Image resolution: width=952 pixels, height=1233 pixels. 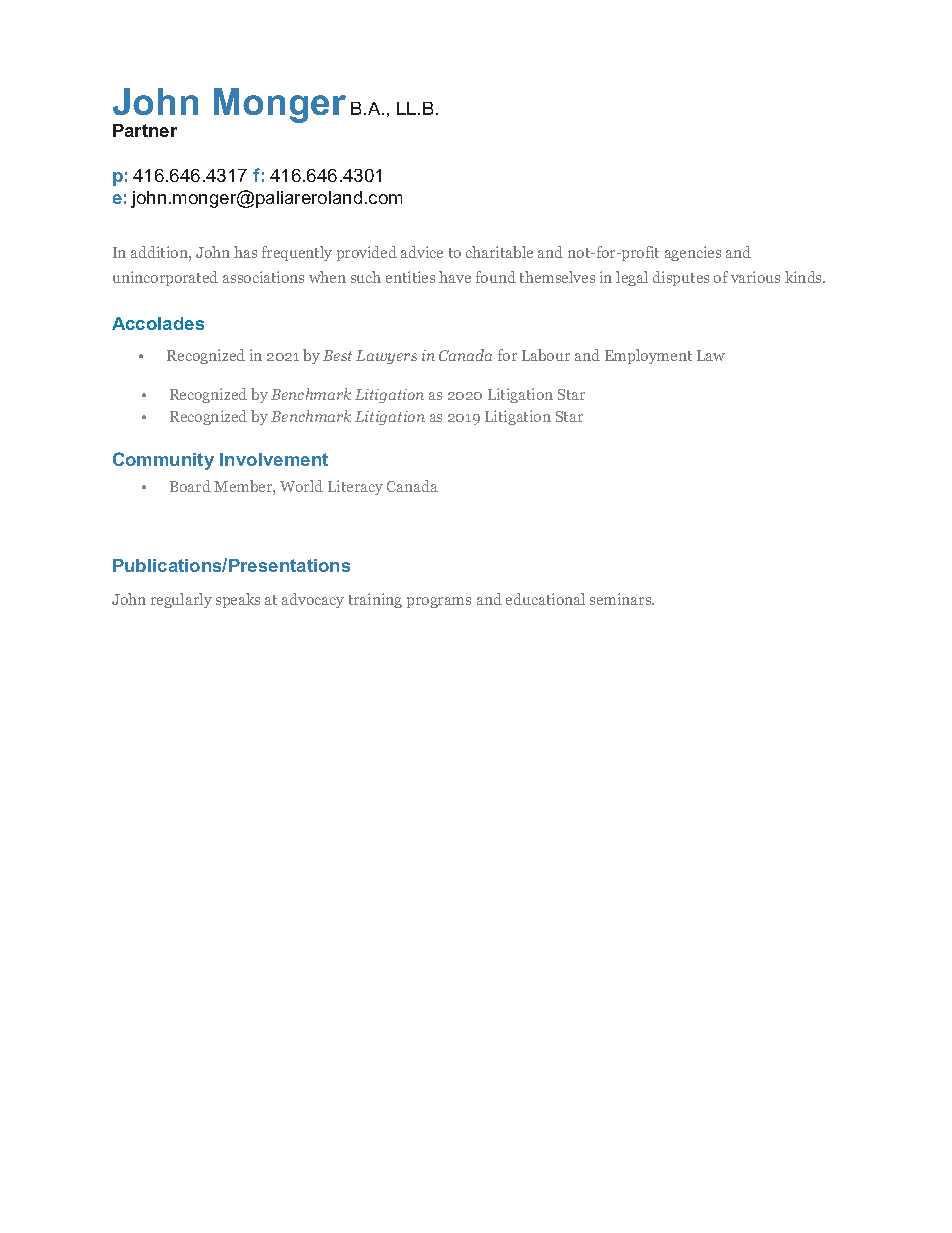 I want to click on speaks, so click(x=238, y=600).
